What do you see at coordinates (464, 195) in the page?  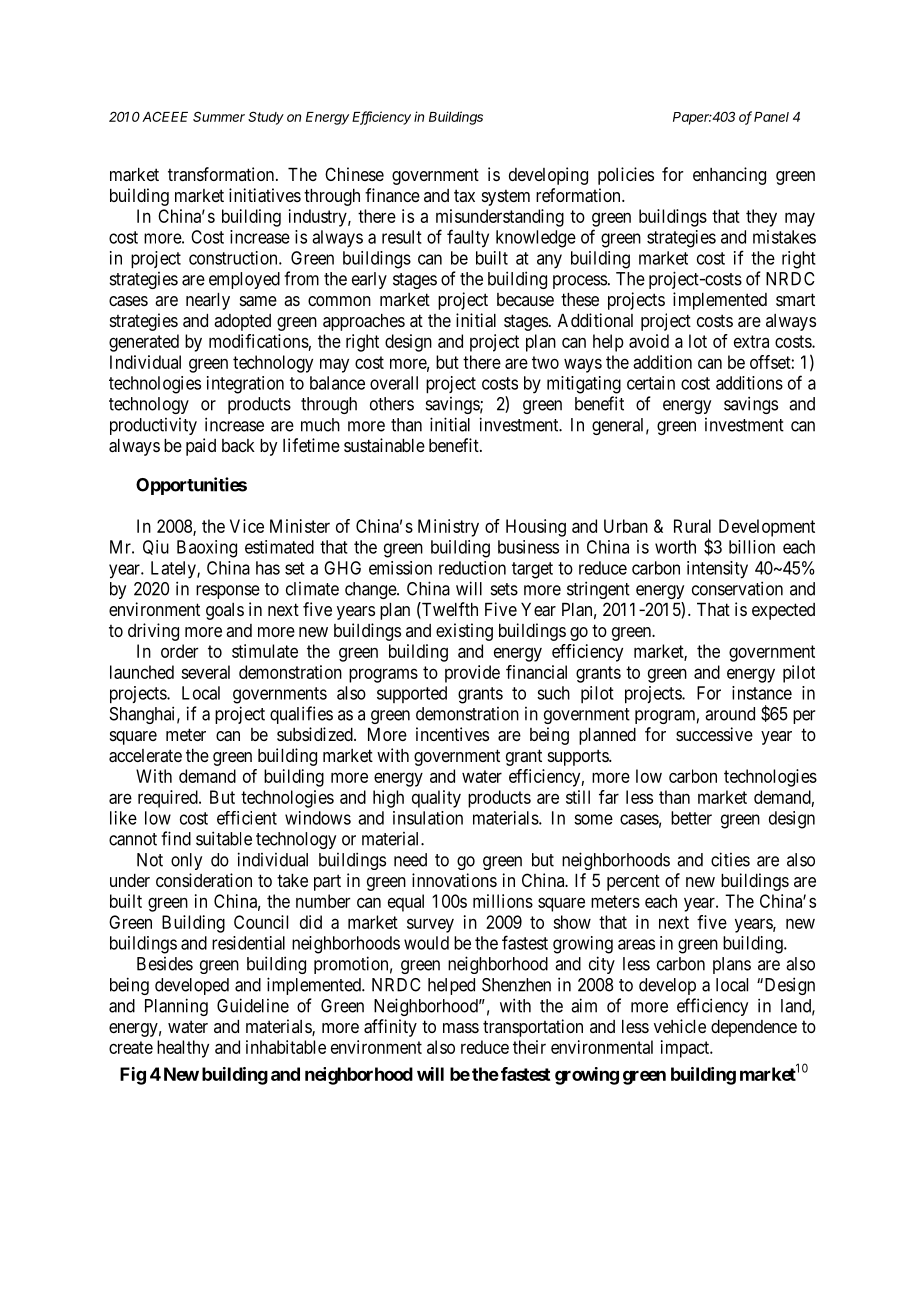 I see `tax` at bounding box center [464, 195].
